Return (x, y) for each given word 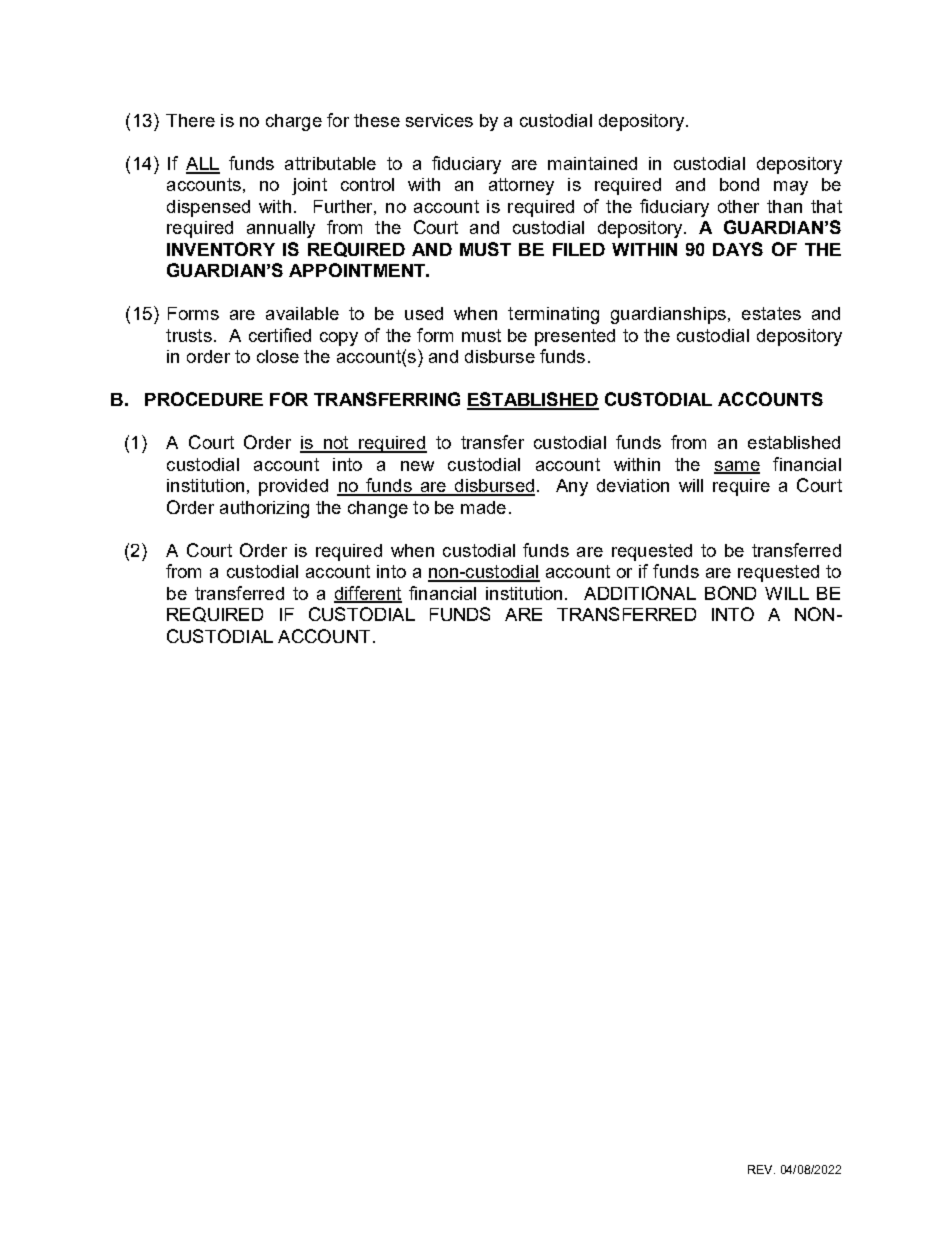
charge (294, 122)
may (791, 188)
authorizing (264, 509)
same (737, 467)
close (278, 356)
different (368, 594)
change (378, 509)
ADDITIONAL (640, 593)
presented (575, 337)
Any (572, 487)
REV (761, 1169)
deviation (633, 485)
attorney (521, 186)
